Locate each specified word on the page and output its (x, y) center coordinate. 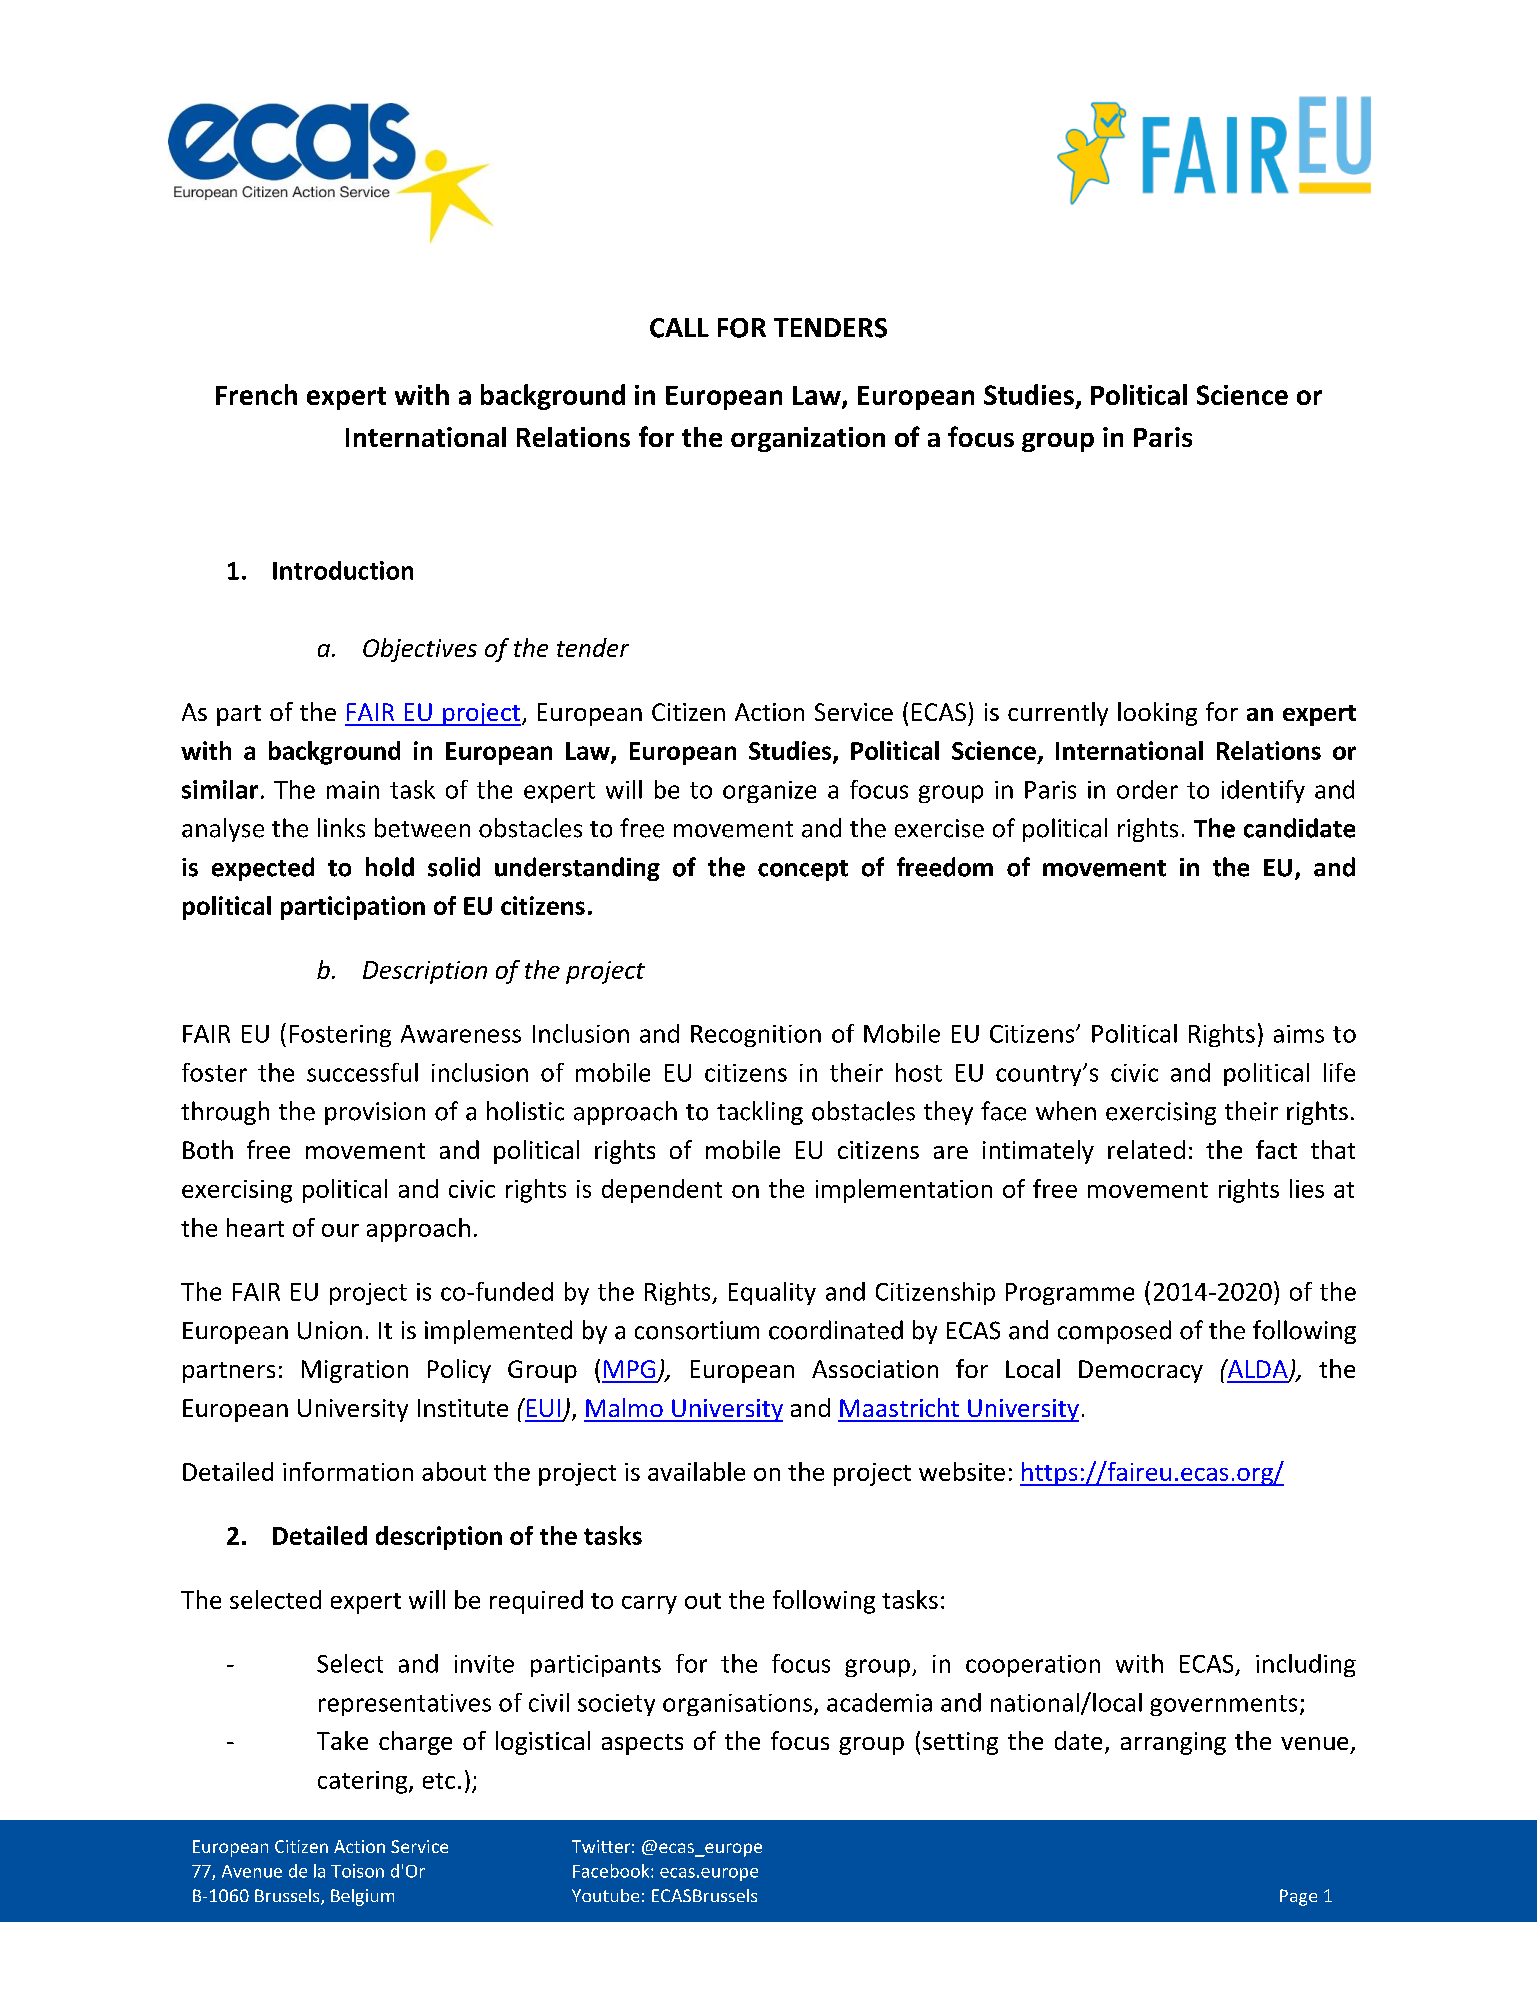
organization (808, 439)
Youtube (605, 1895)
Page (1298, 1897)
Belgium (362, 1897)
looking (1157, 714)
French (256, 394)
